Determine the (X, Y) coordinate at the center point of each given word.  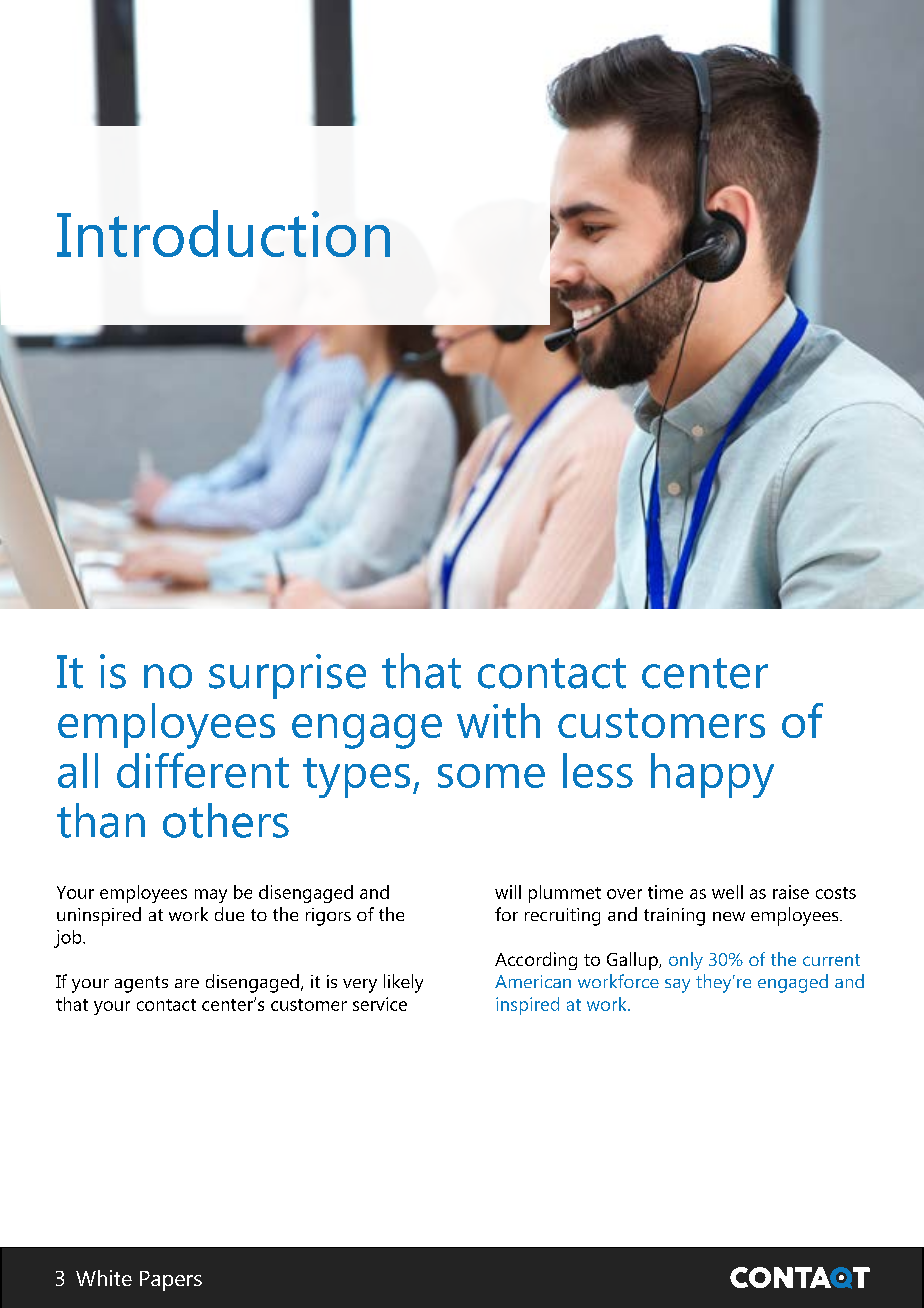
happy (712, 775)
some (491, 776)
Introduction (223, 233)
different (203, 770)
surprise (287, 676)
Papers (171, 1281)
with (498, 720)
